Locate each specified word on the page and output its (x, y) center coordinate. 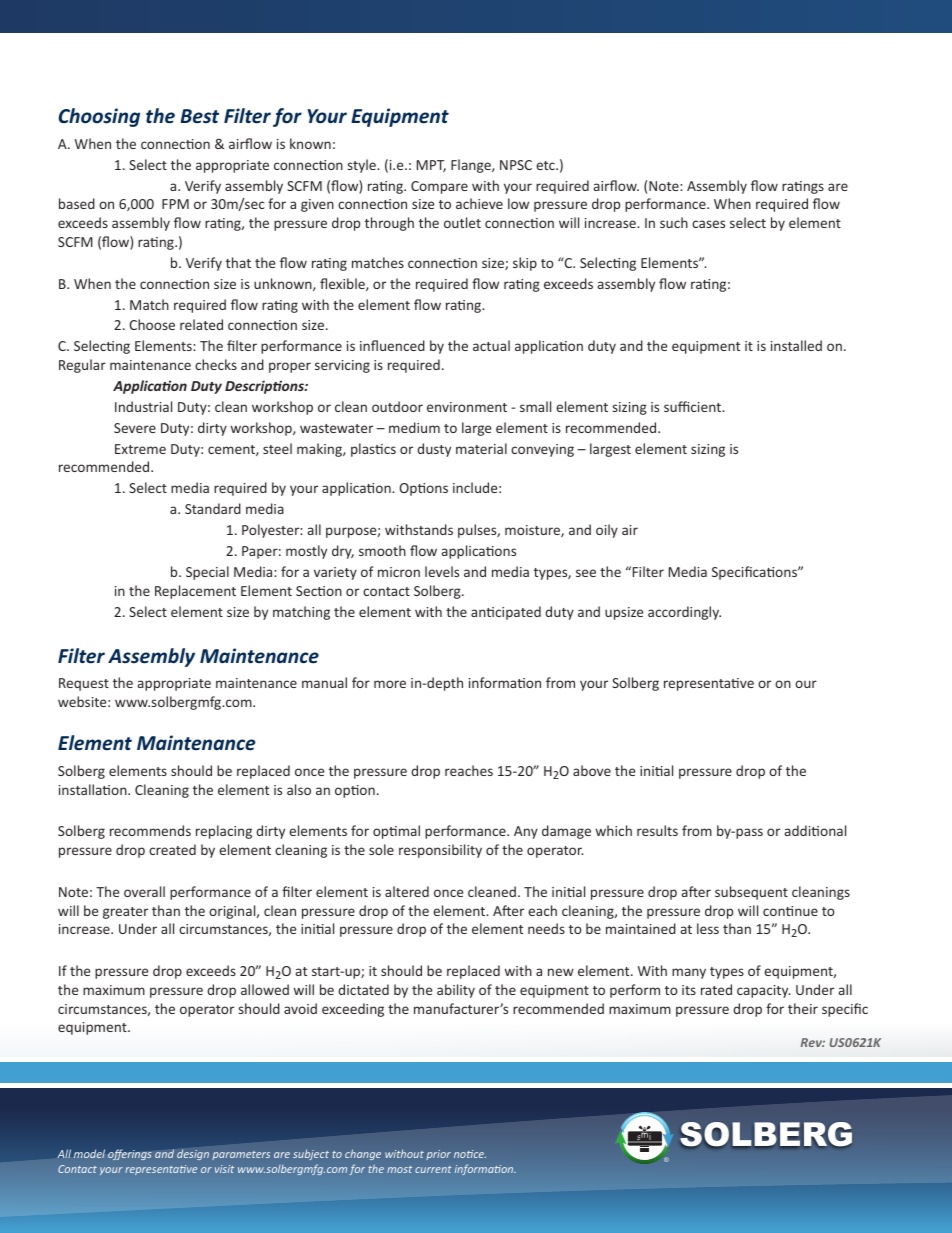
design (193, 1155)
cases (708, 224)
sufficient (694, 406)
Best (199, 116)
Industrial (143, 406)
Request (84, 684)
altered (407, 891)
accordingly (684, 613)
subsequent (751, 893)
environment (467, 407)
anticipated (506, 613)
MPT (431, 166)
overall (144, 891)
